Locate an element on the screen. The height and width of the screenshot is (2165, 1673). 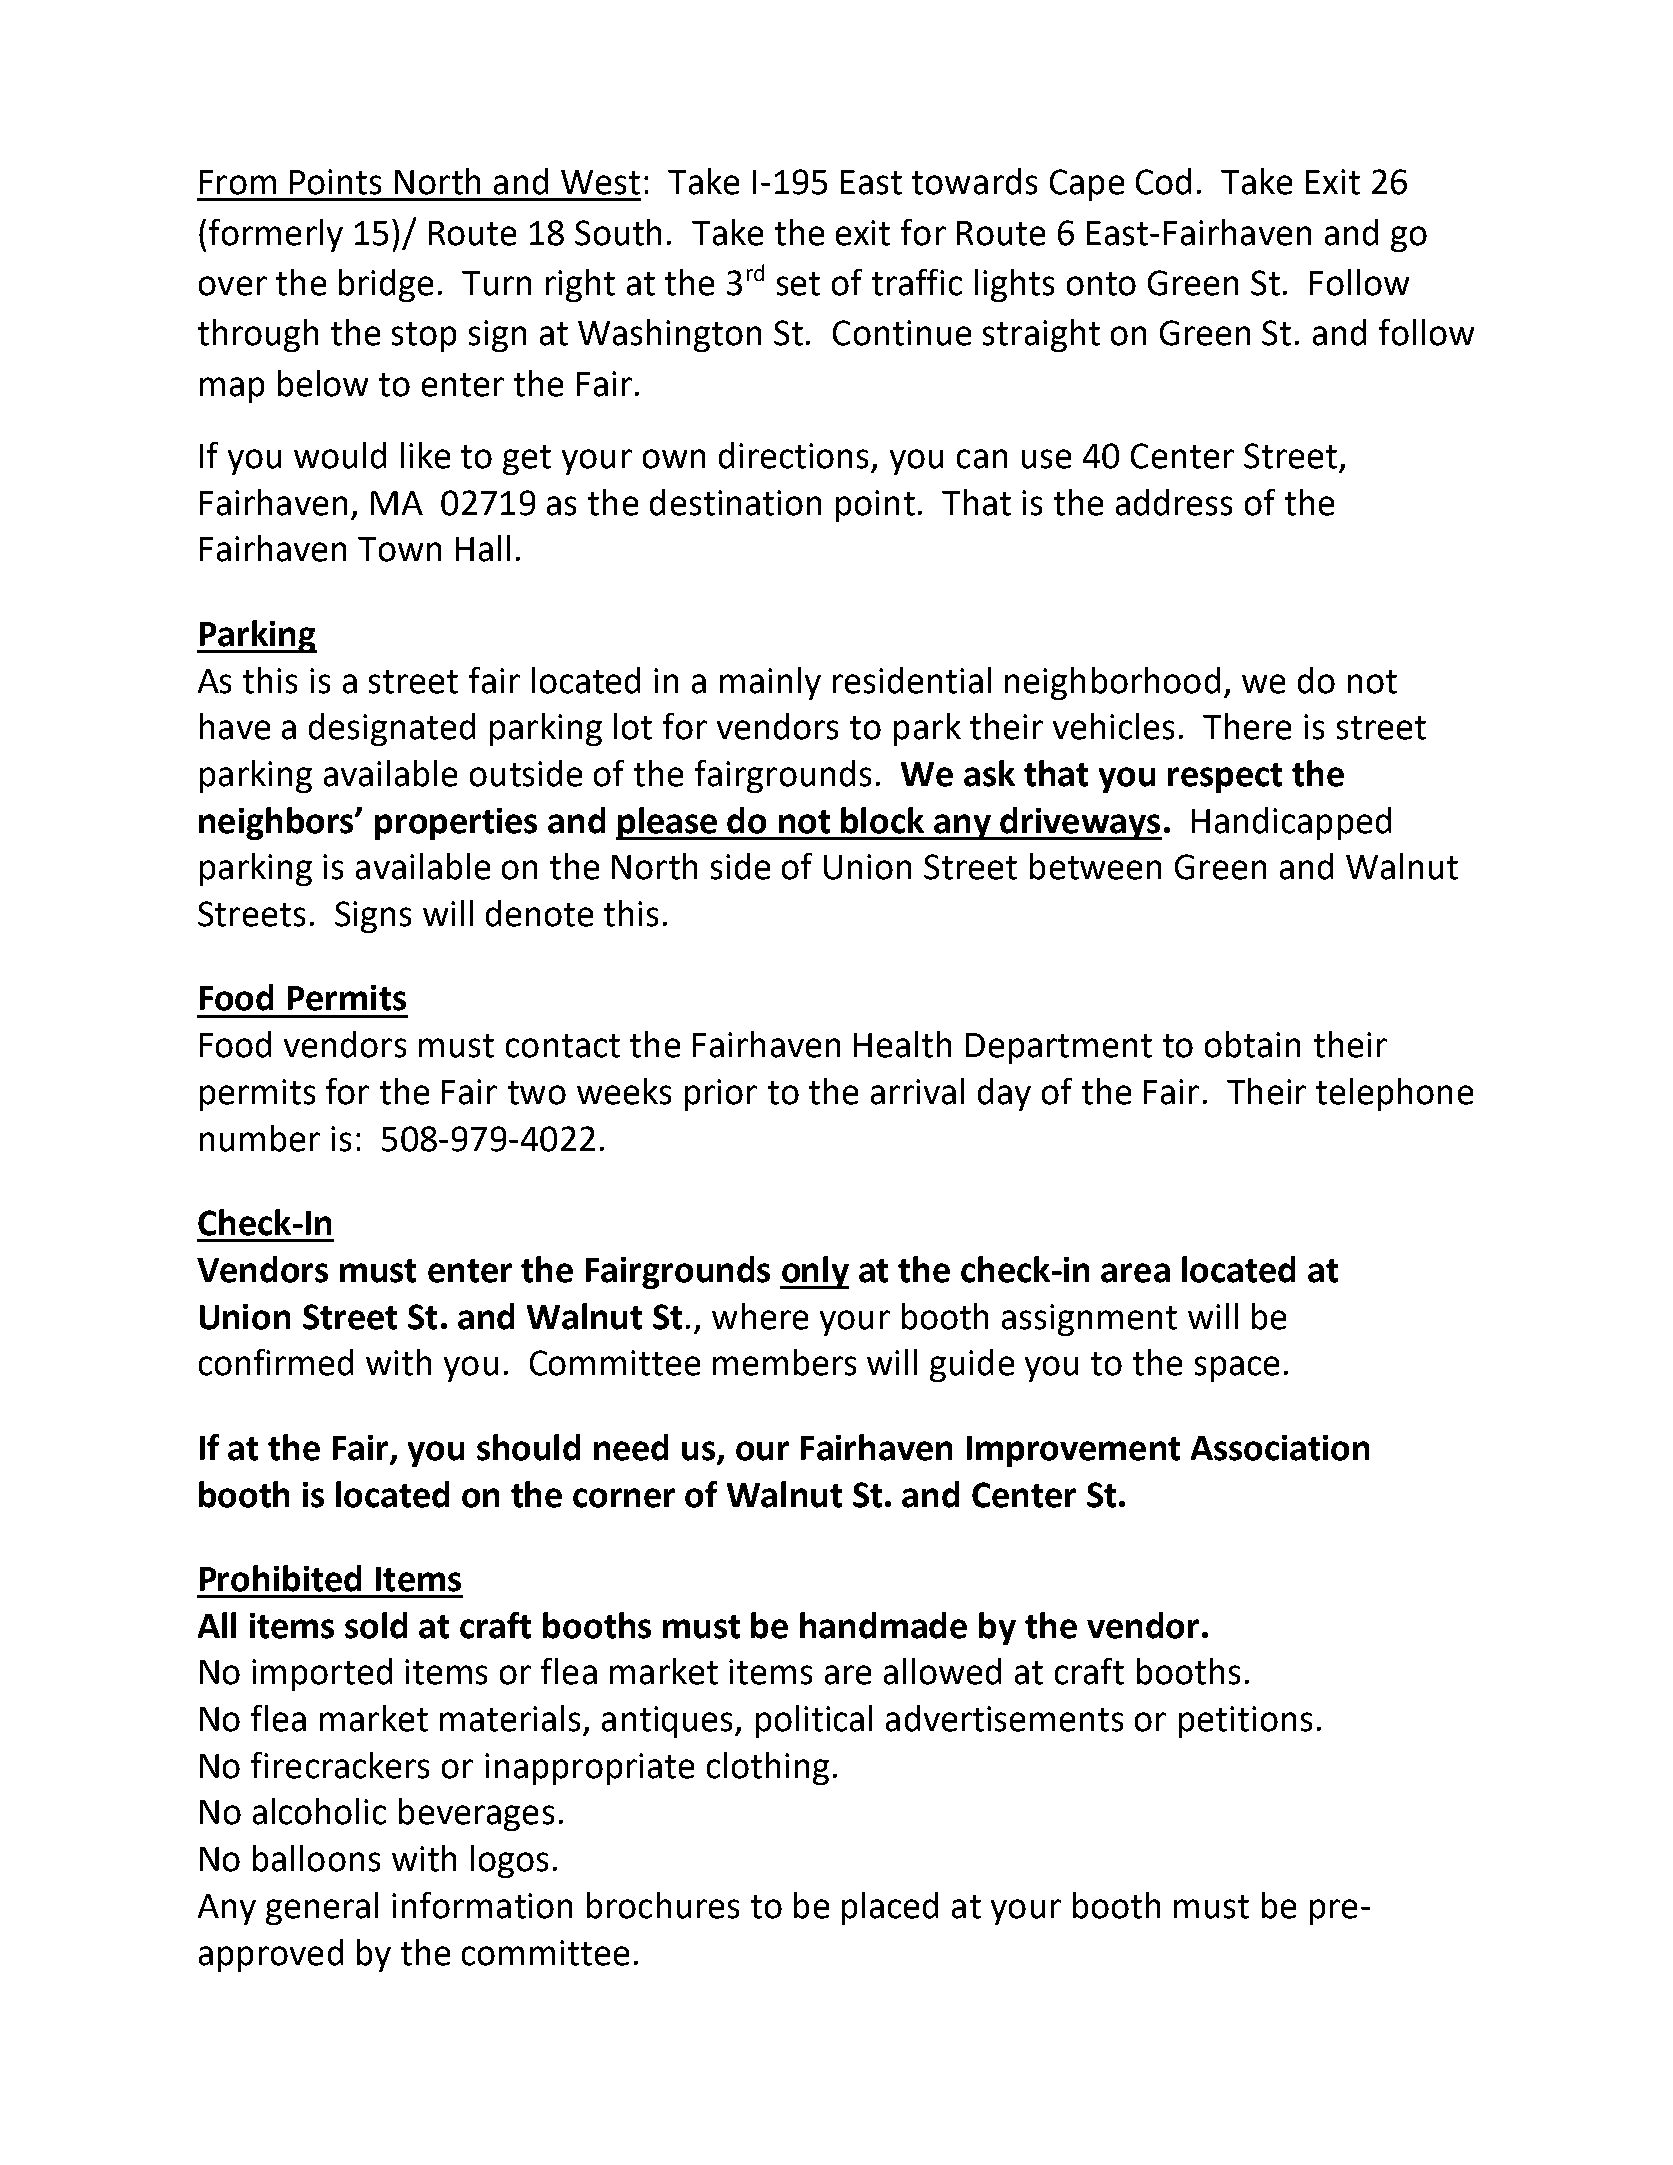
Handicapped is located at coordinates (1291, 823).
